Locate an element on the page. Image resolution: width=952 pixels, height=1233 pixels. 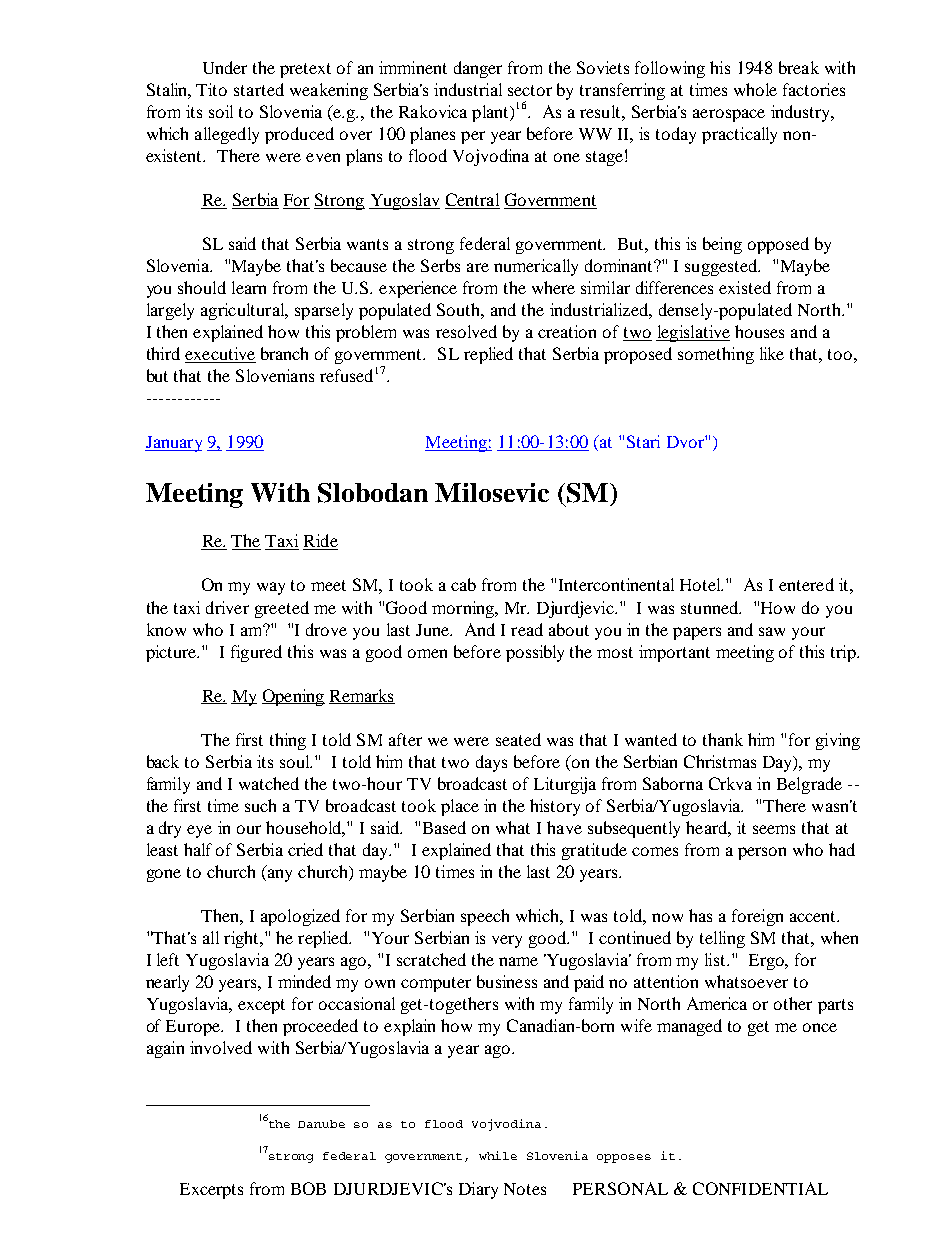
executive is located at coordinates (220, 355).
